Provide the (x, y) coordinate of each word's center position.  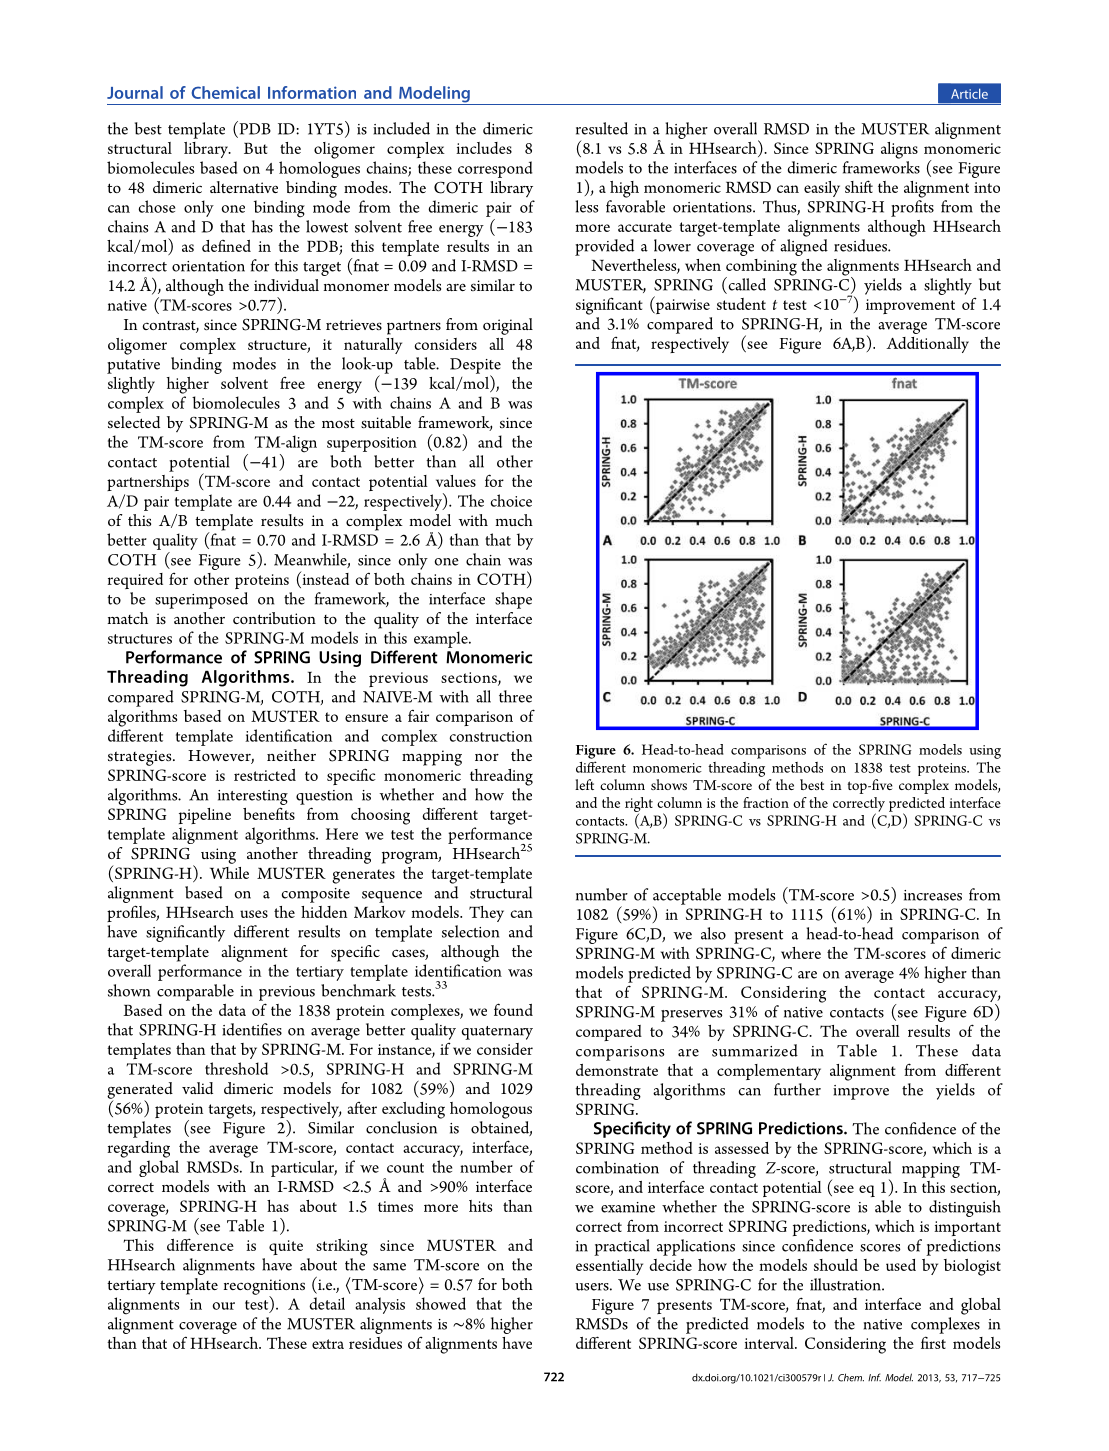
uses (254, 914)
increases (933, 895)
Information (312, 92)
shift (859, 186)
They (486, 914)
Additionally (927, 345)
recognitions (264, 1288)
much (514, 520)
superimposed (201, 600)
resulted (602, 128)
